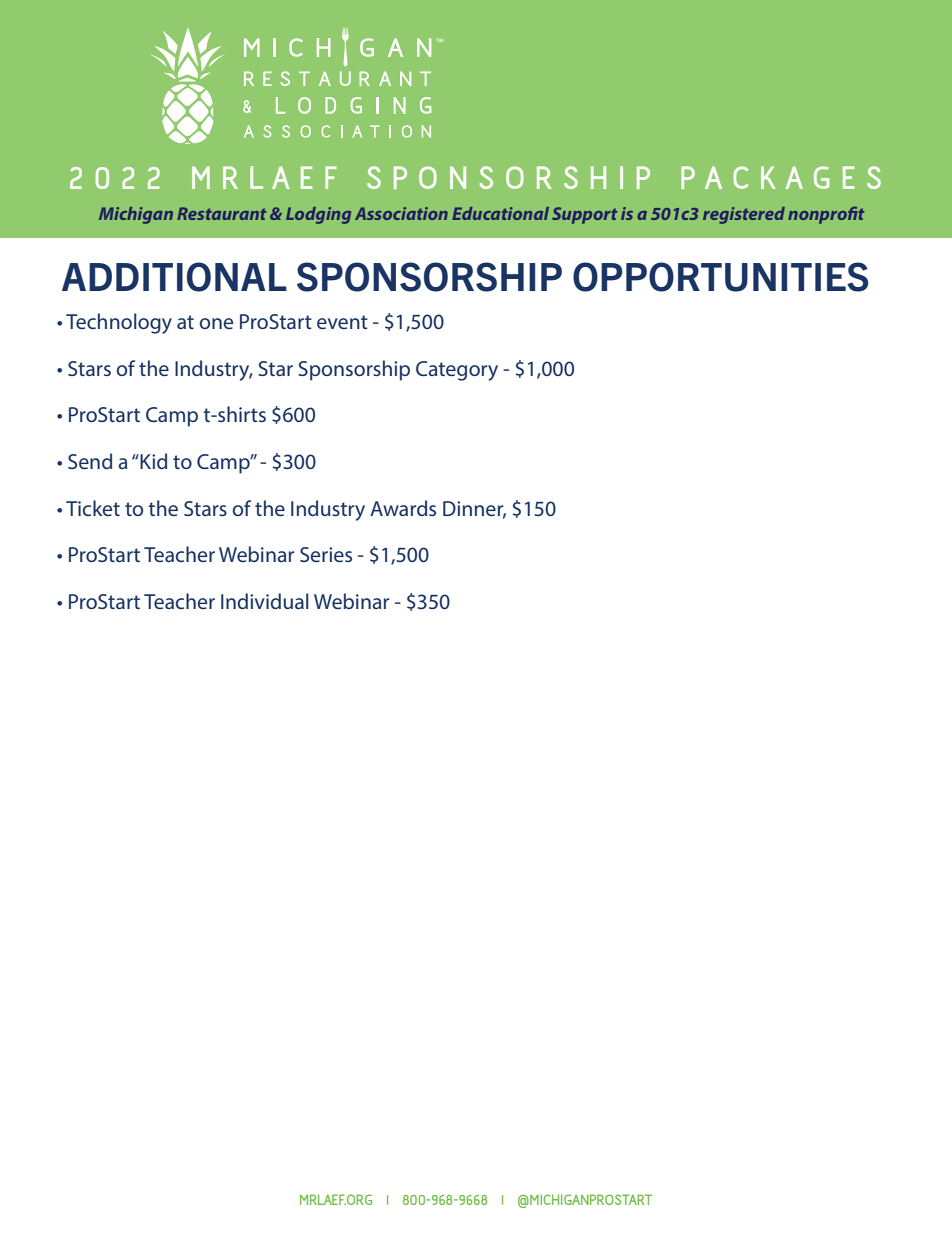 Image resolution: width=952 pixels, height=1233 pixels. Describe the element at coordinates (457, 371) in the screenshot. I see `Category` at that location.
